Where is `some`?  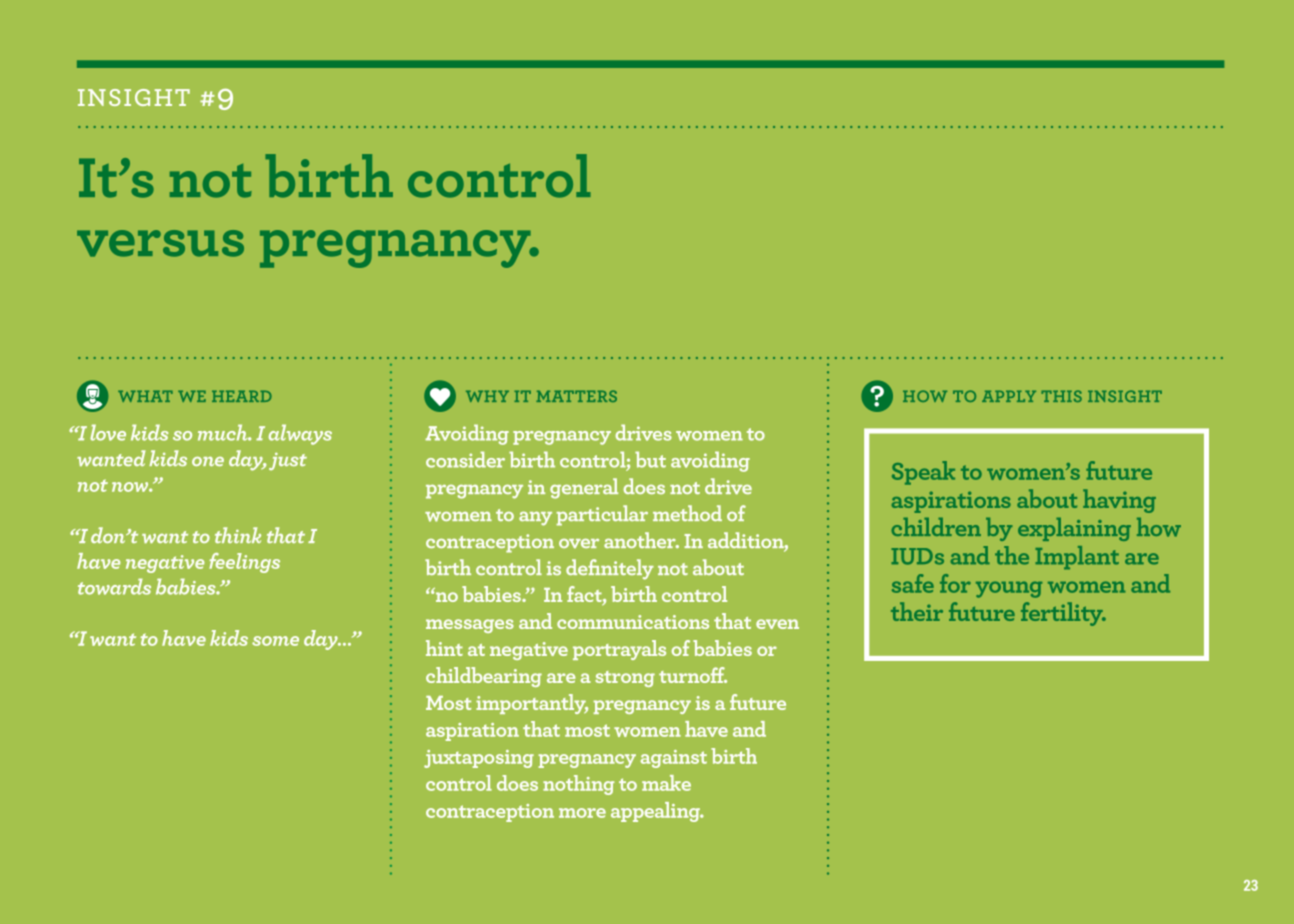 some is located at coordinates (275, 641).
